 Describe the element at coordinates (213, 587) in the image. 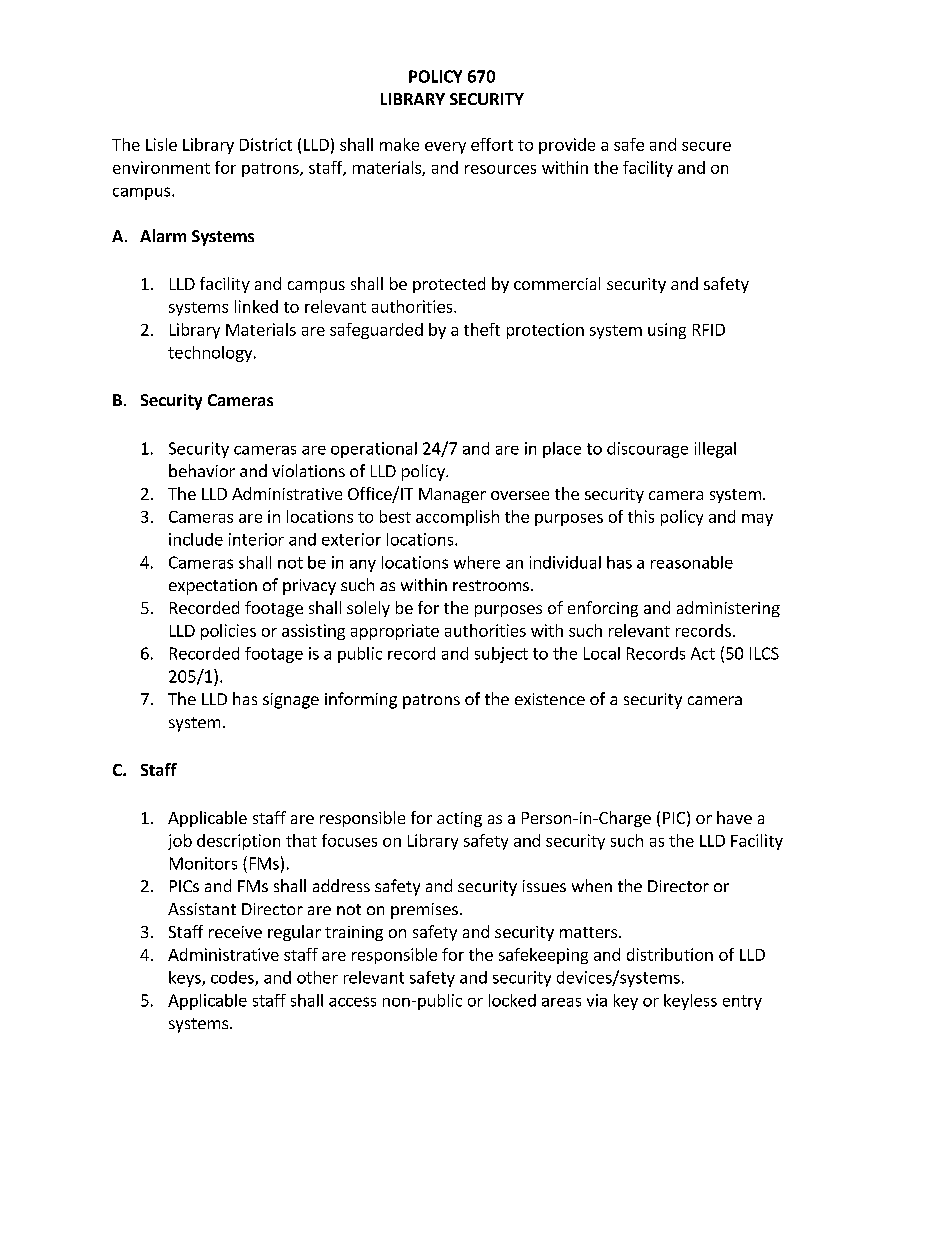

I see `expectation` at that location.
